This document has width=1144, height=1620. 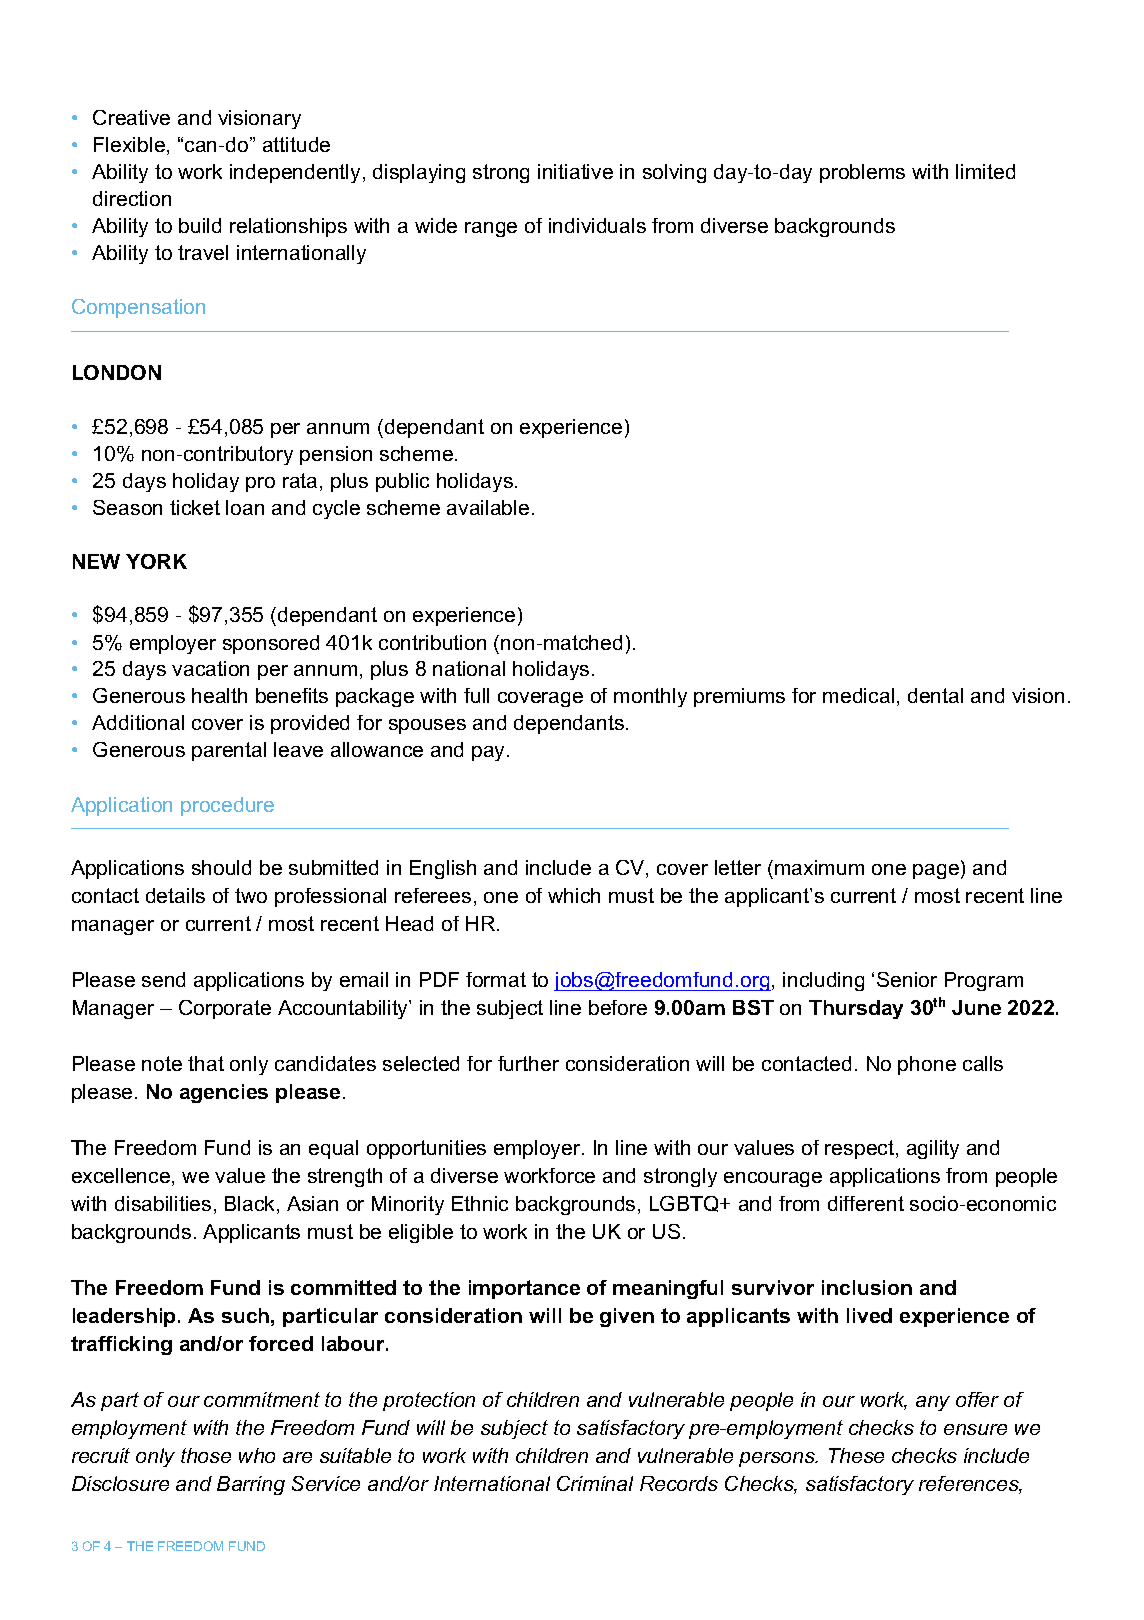 I want to click on These, so click(x=856, y=1455).
